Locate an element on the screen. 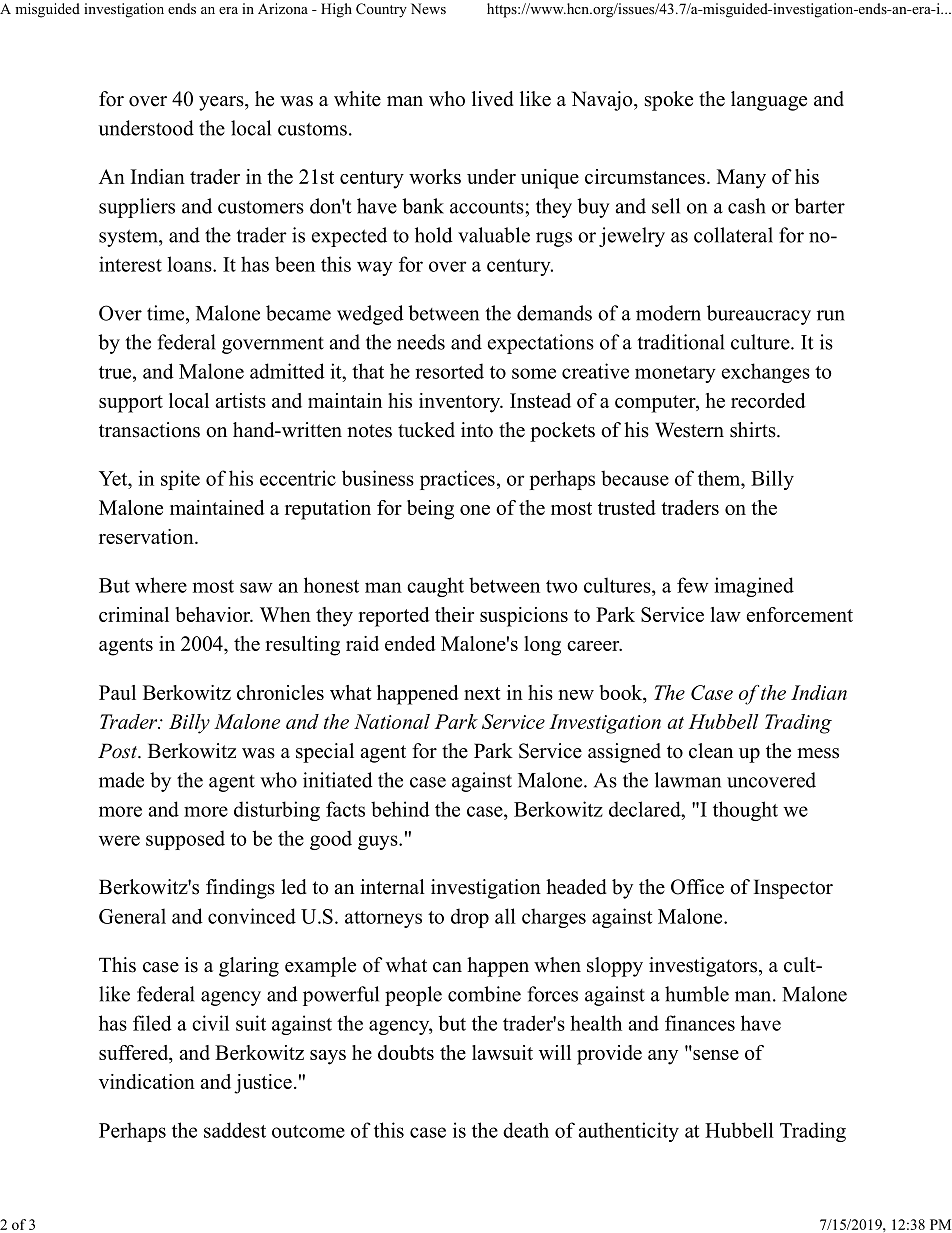  time is located at coordinates (167, 313).
